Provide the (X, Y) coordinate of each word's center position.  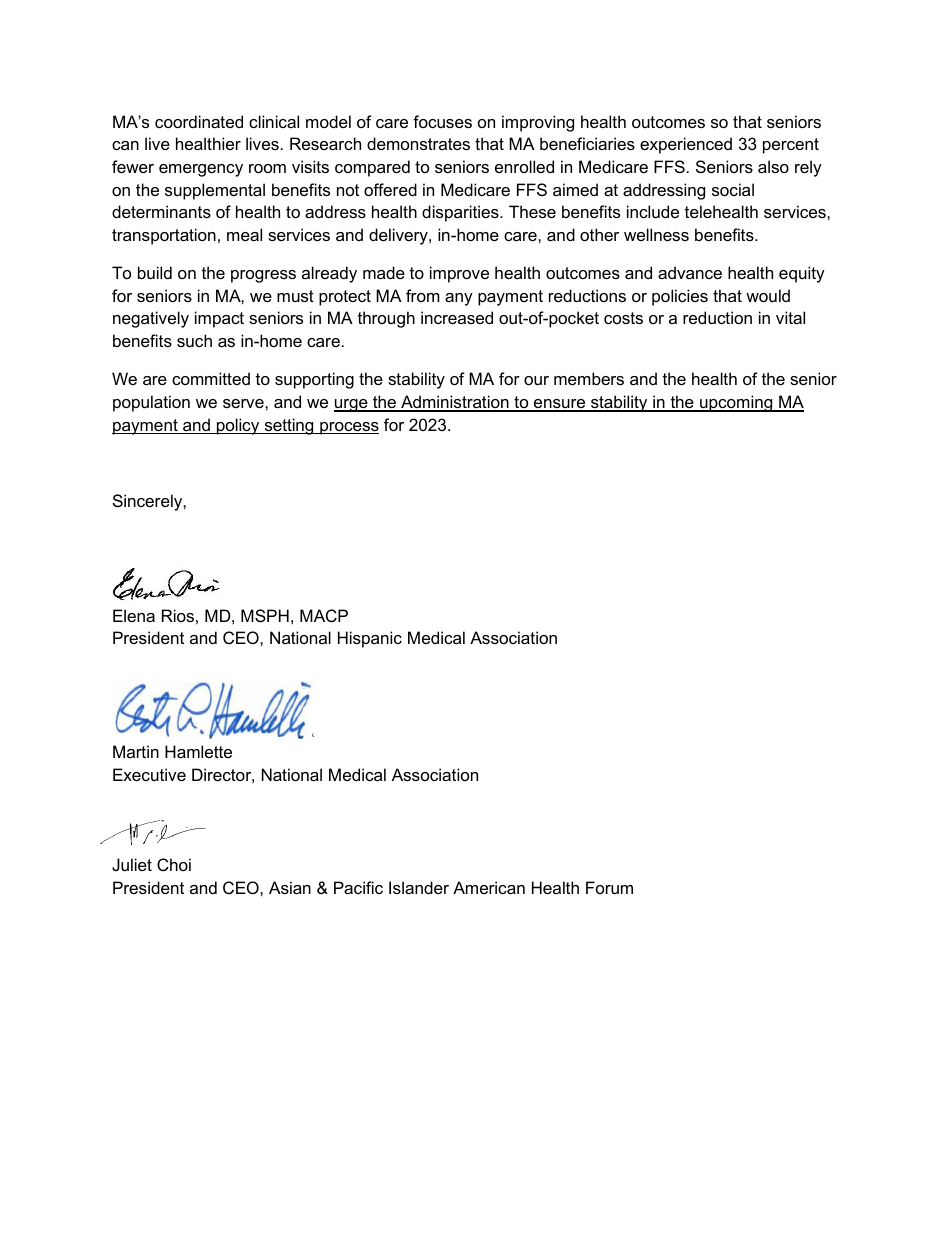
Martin (136, 751)
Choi (174, 864)
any (459, 299)
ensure (560, 405)
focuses (442, 121)
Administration (455, 403)
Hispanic (370, 639)
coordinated (199, 121)
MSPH (265, 615)
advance (690, 272)
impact (219, 319)
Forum (609, 887)
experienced (686, 145)
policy (238, 426)
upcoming (736, 403)
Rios (178, 615)
